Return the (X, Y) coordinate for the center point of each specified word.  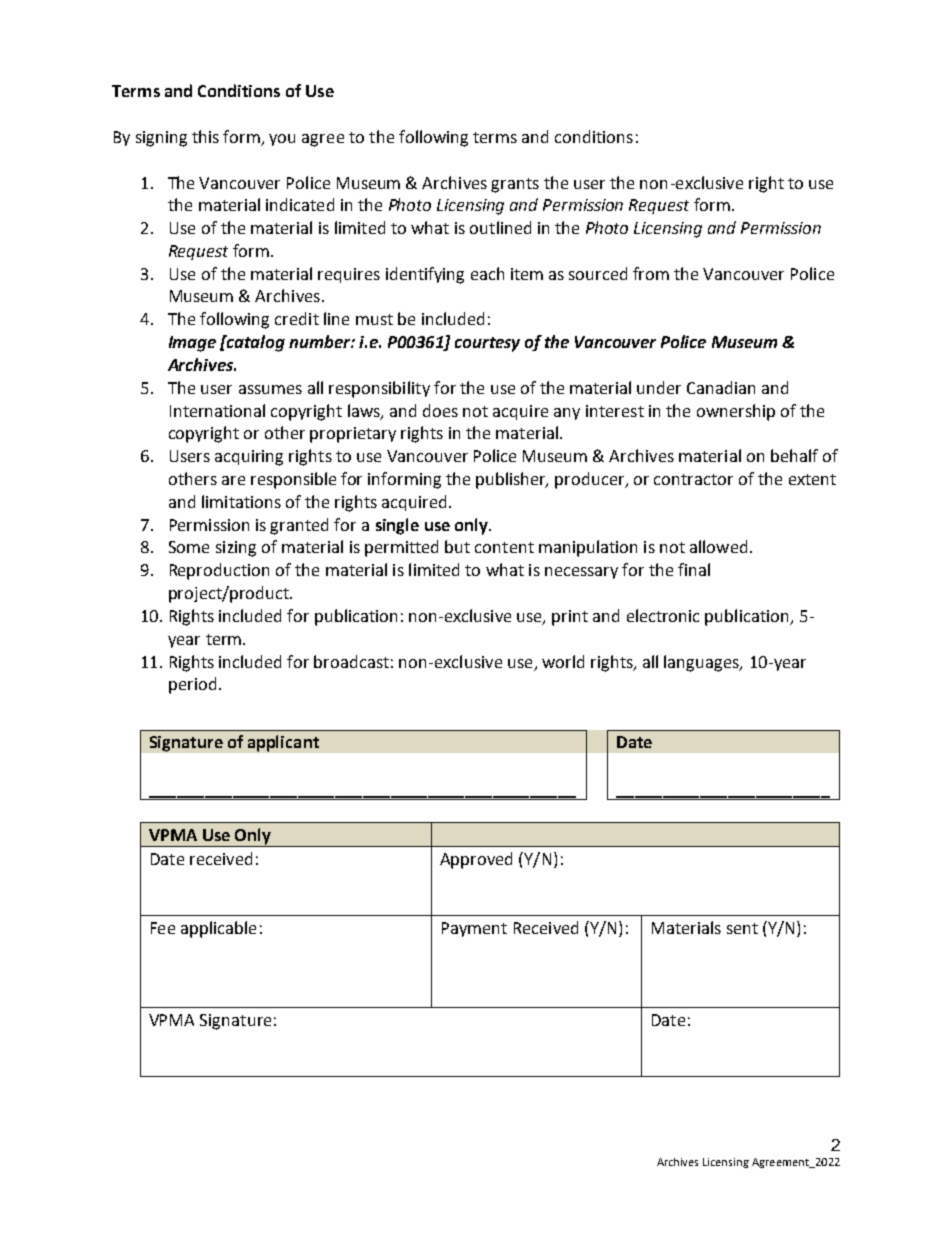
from (651, 273)
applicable (218, 929)
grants (515, 185)
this (205, 136)
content (504, 547)
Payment (474, 929)
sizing (236, 549)
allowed (718, 546)
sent (742, 928)
